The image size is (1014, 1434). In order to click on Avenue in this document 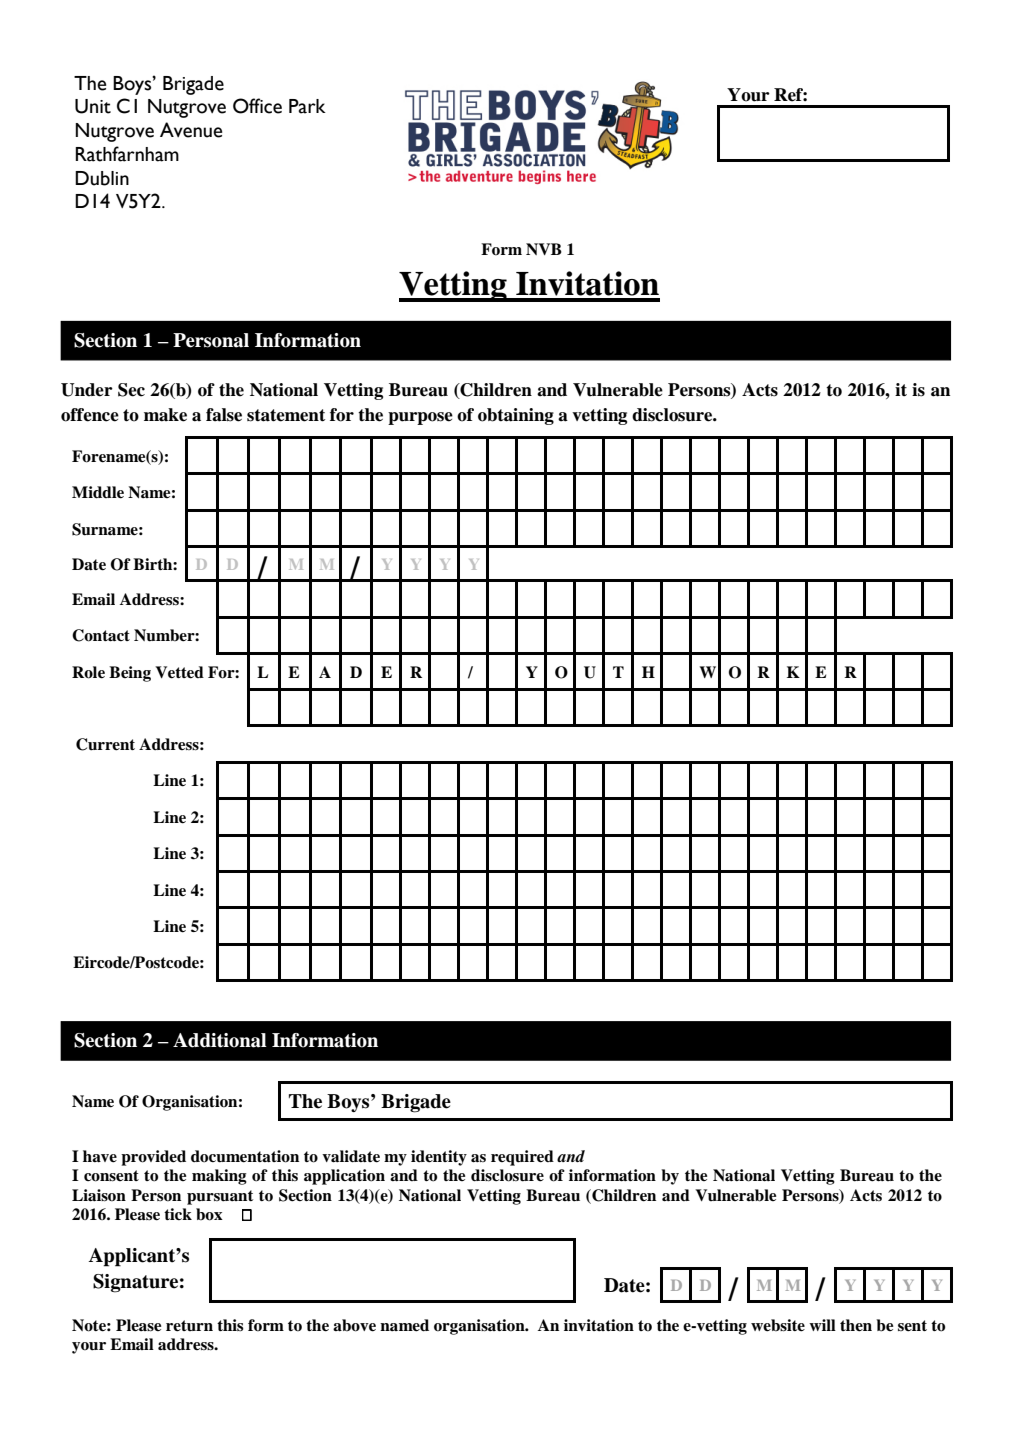, I will do `click(191, 130)`.
